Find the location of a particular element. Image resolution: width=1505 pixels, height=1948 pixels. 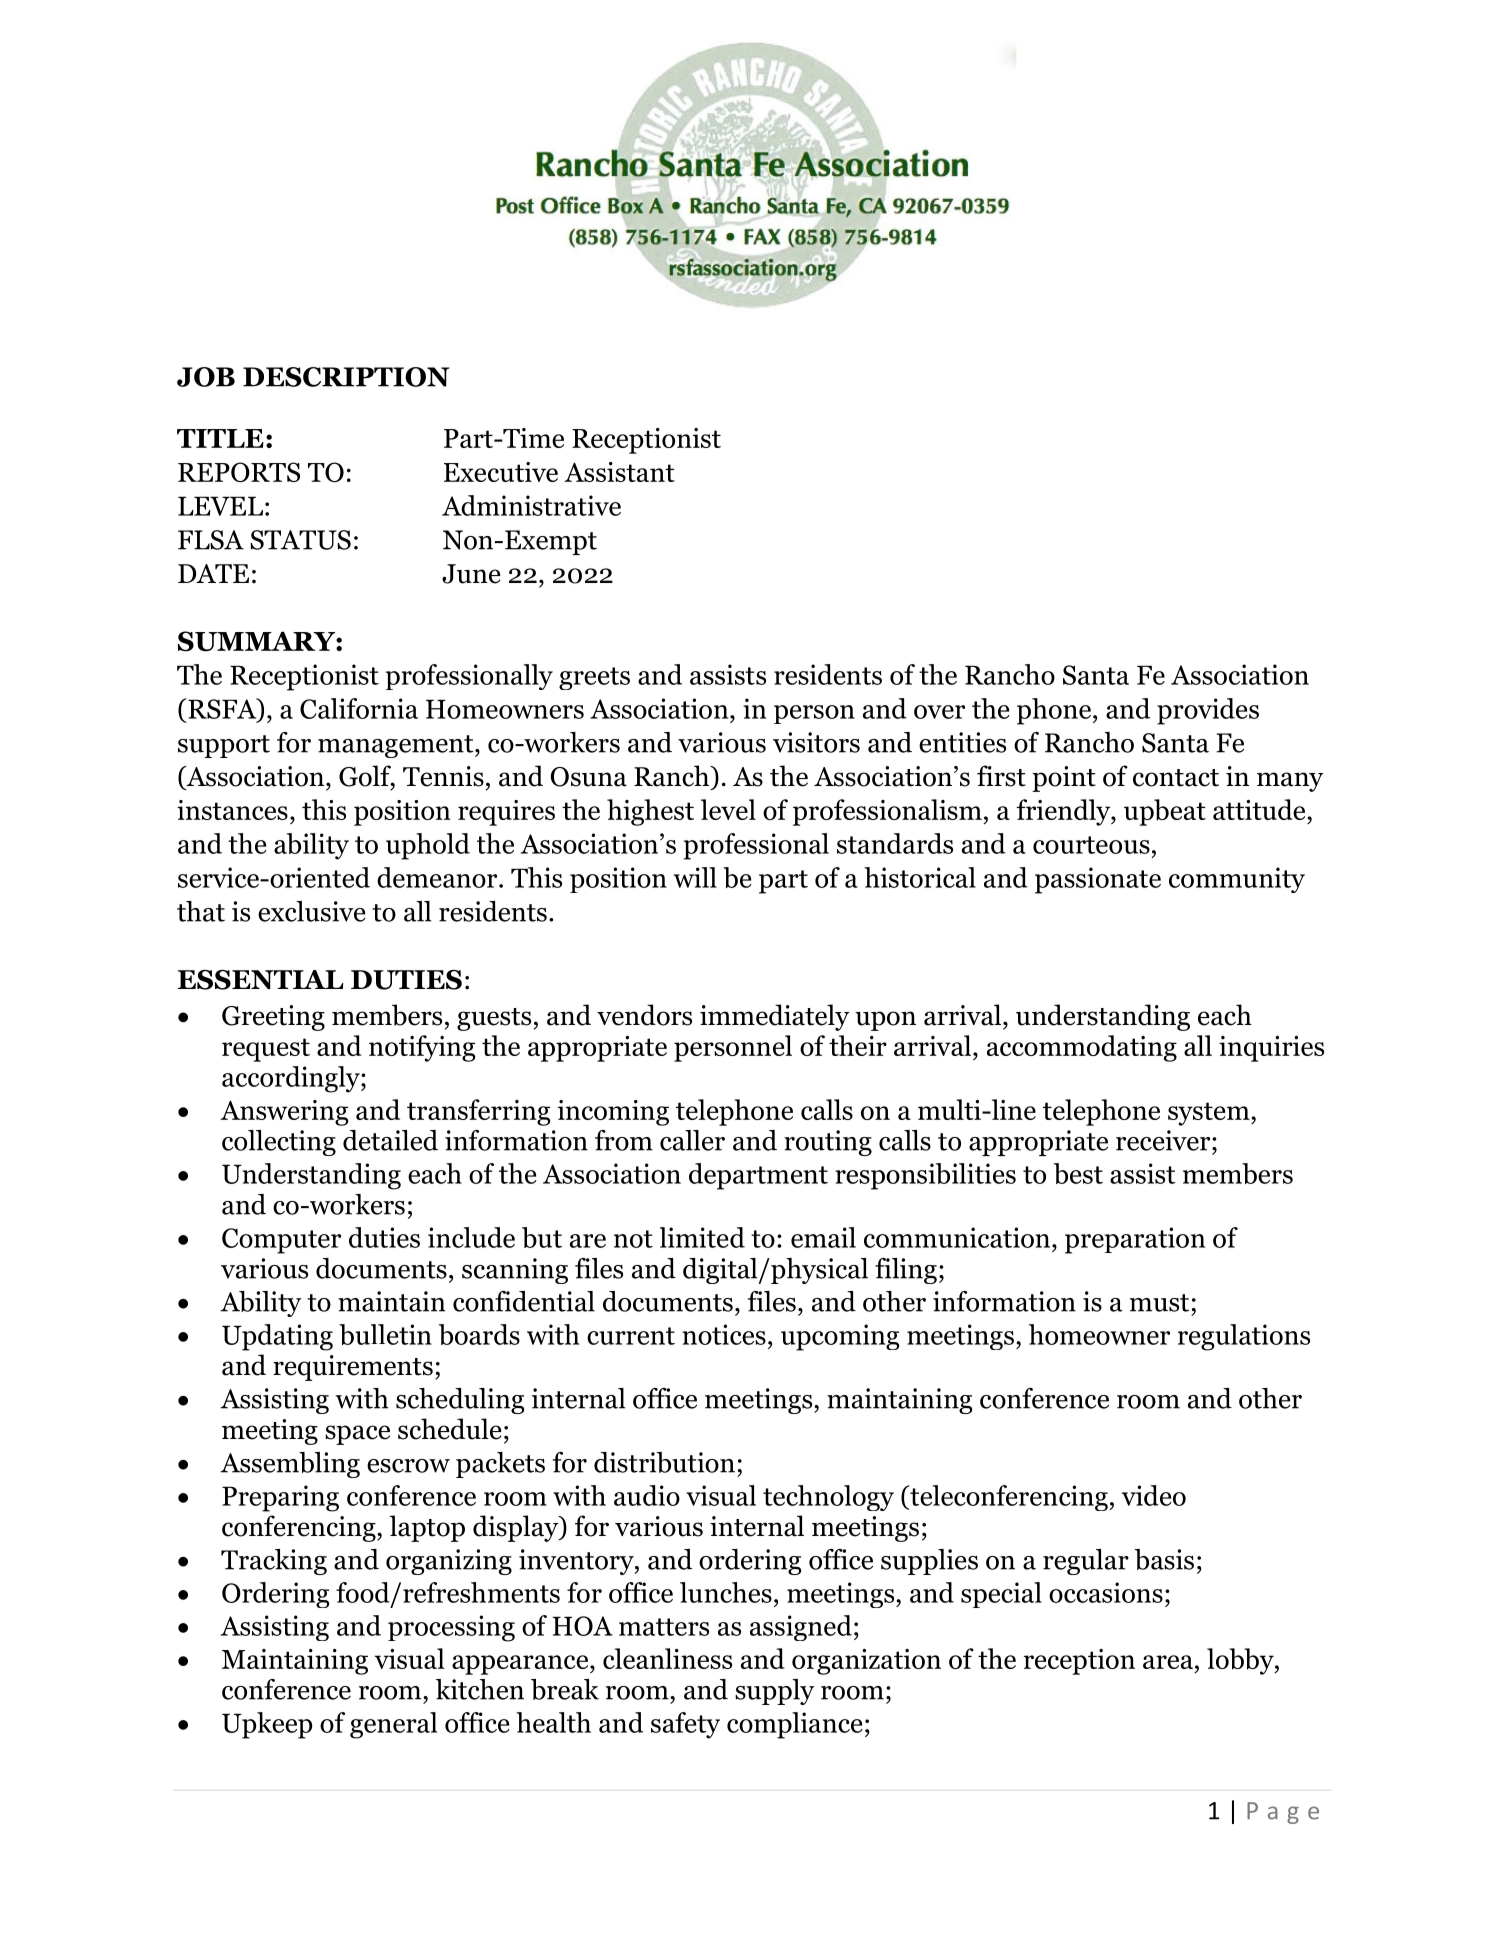

system is located at coordinates (1210, 1114).
